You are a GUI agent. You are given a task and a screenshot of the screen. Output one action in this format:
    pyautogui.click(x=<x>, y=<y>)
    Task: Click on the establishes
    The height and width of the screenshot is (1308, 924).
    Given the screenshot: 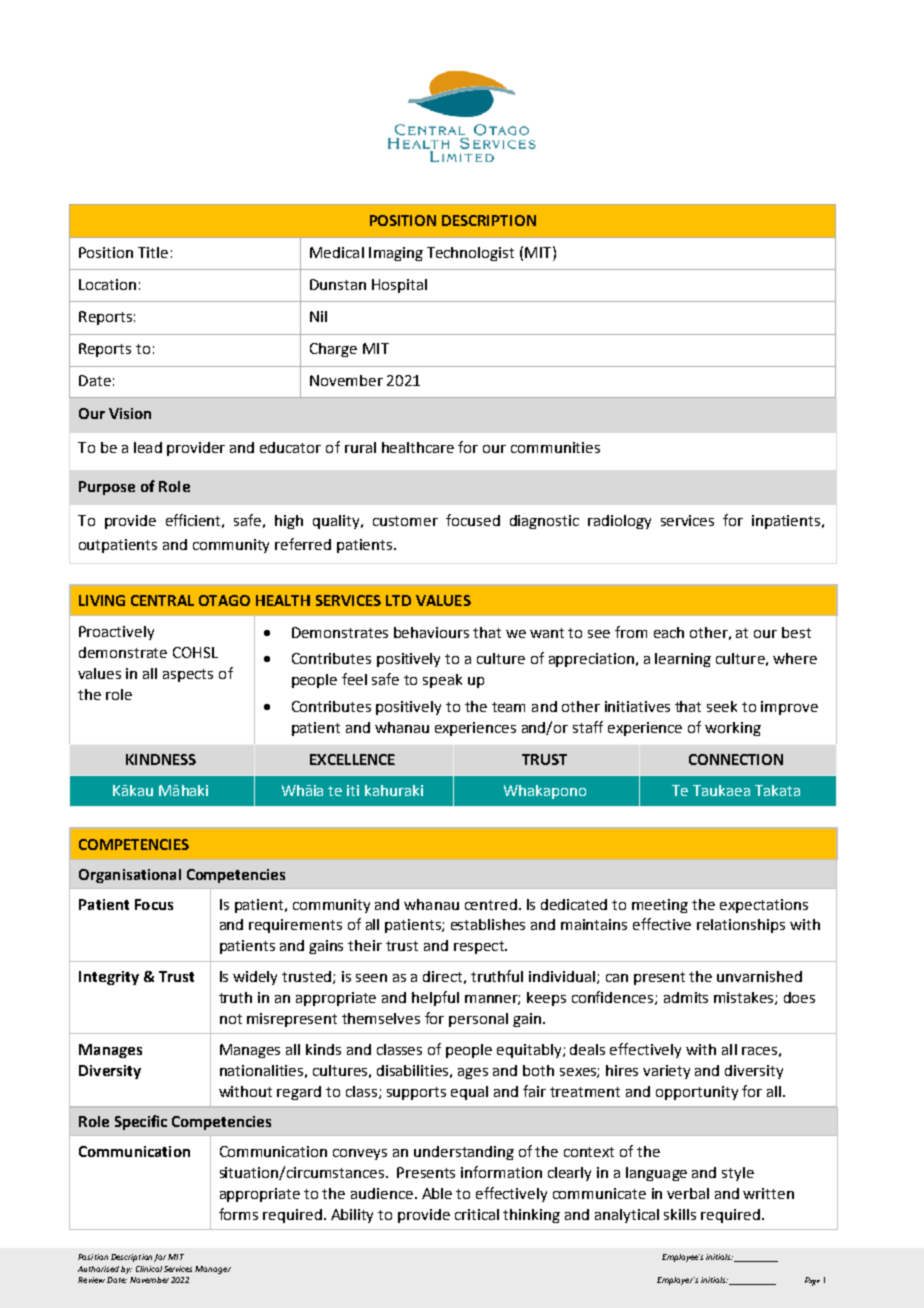 What is the action you would take?
    pyautogui.click(x=488, y=924)
